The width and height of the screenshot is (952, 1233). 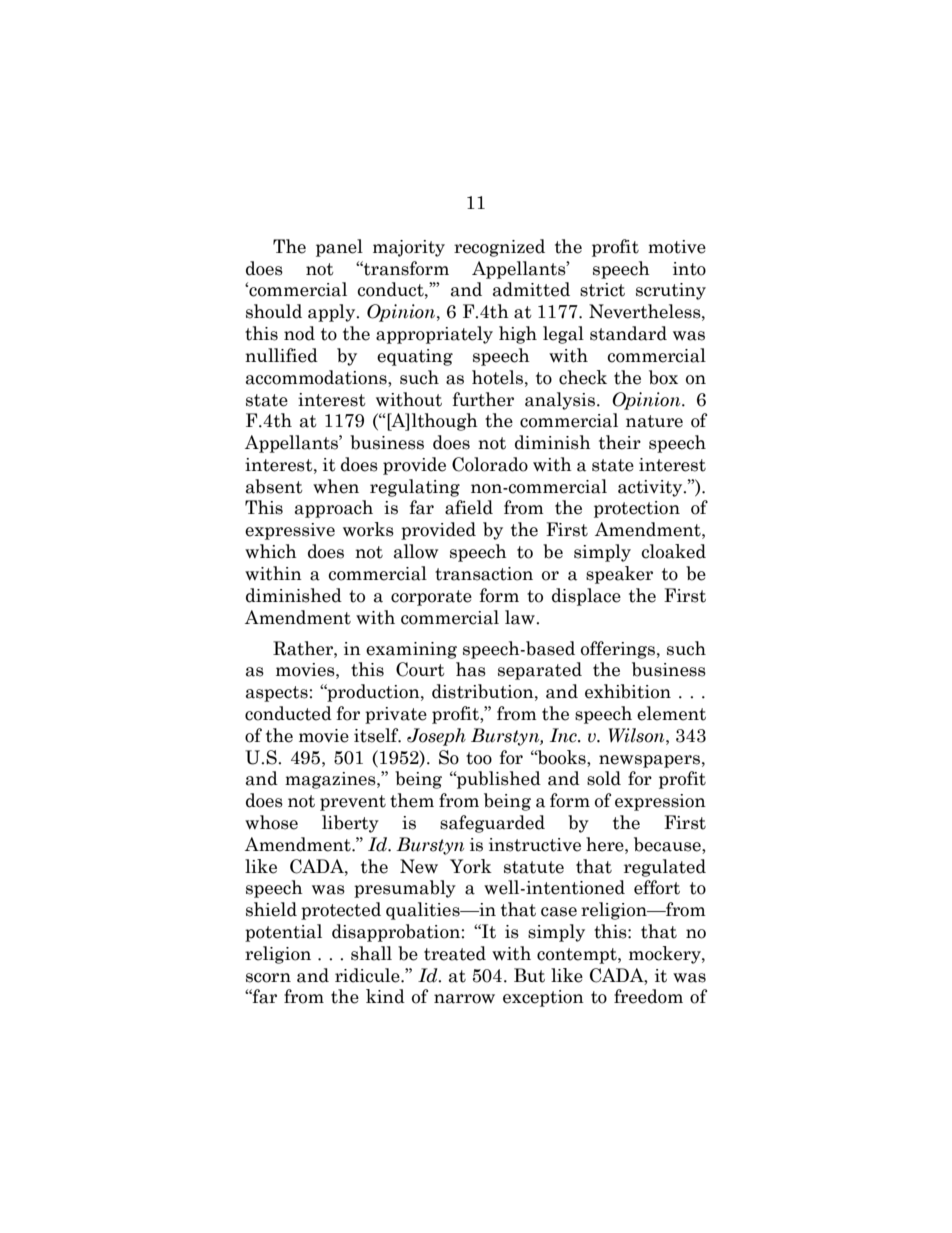 I want to click on narrow, so click(x=464, y=999).
